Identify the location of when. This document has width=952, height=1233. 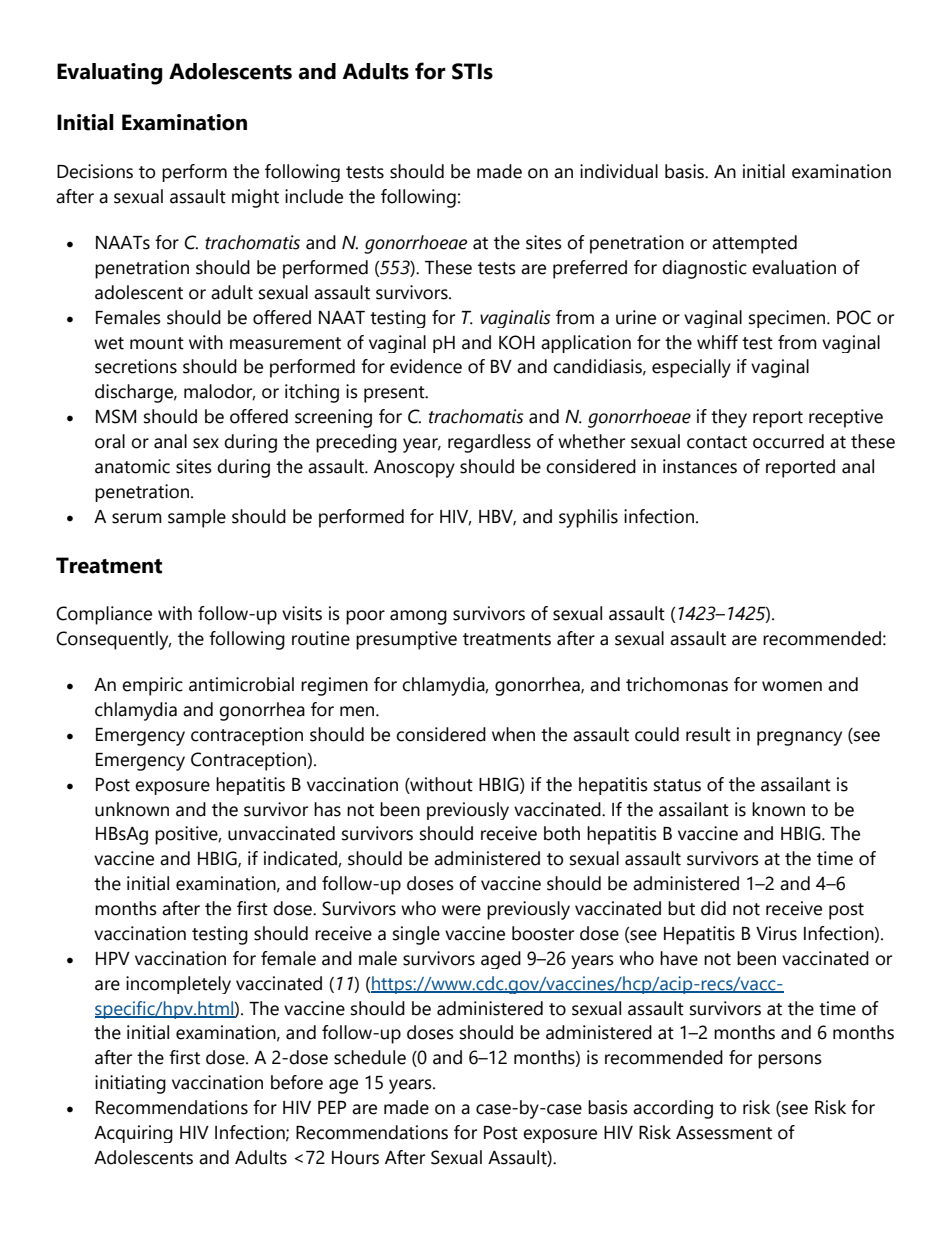
(513, 734).
